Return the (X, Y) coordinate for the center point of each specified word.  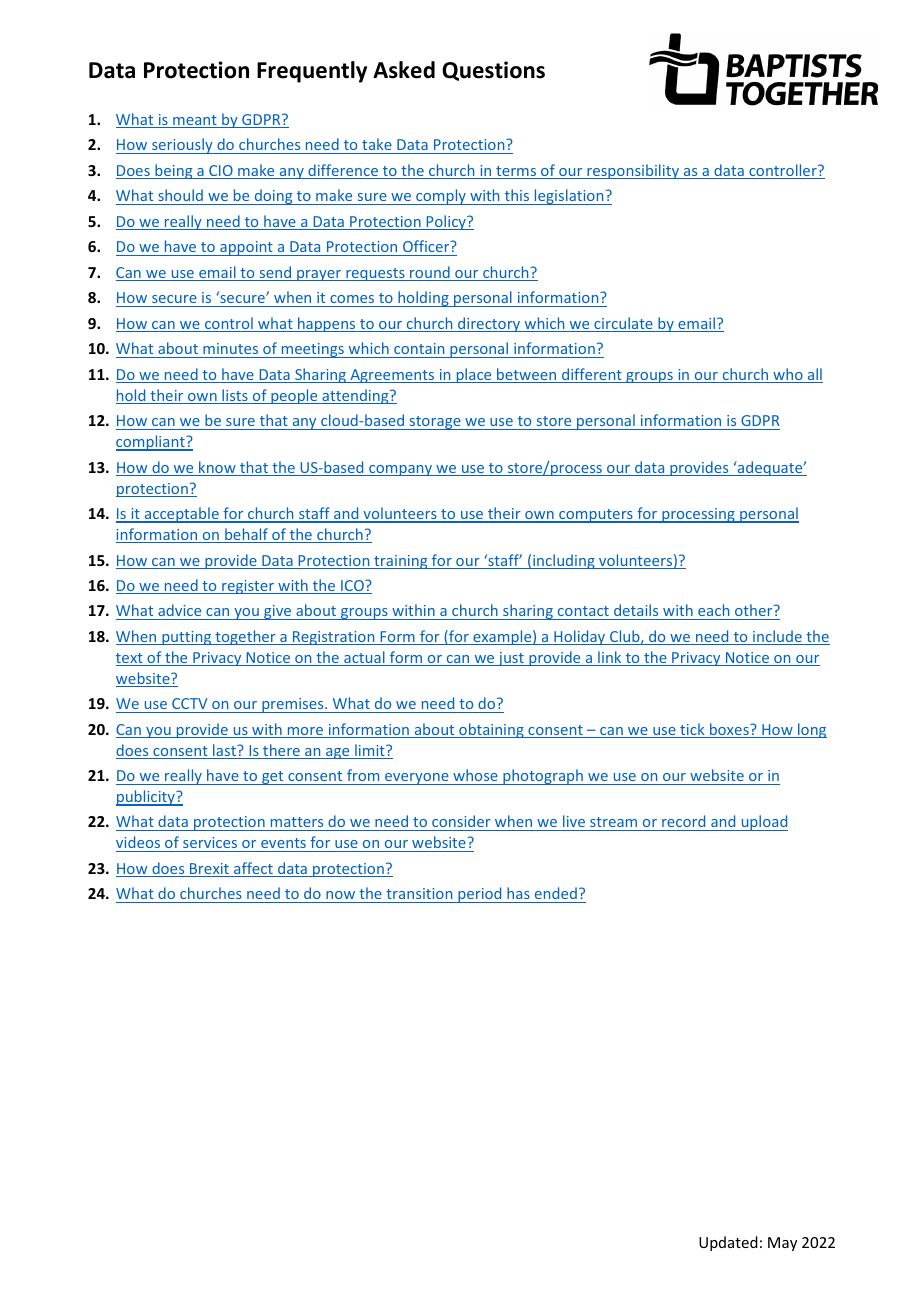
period (480, 895)
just (511, 659)
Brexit (209, 870)
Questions (493, 71)
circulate (623, 324)
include (777, 637)
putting (187, 638)
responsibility (633, 171)
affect (253, 869)
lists (235, 396)
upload (763, 823)
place (474, 375)
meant (195, 121)
